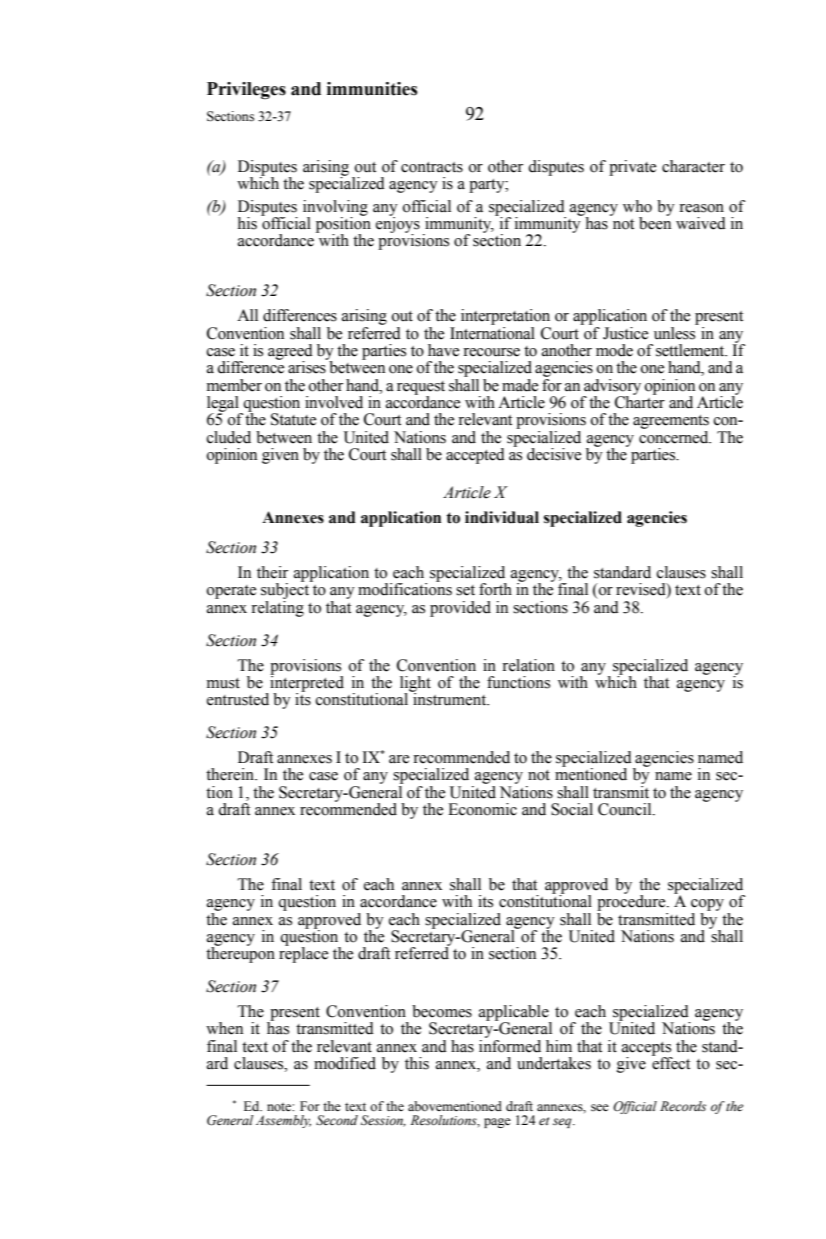 Image resolution: width=826 pixels, height=1239 pixels. What do you see at coordinates (497, 1123) in the screenshot?
I see `page` at bounding box center [497, 1123].
